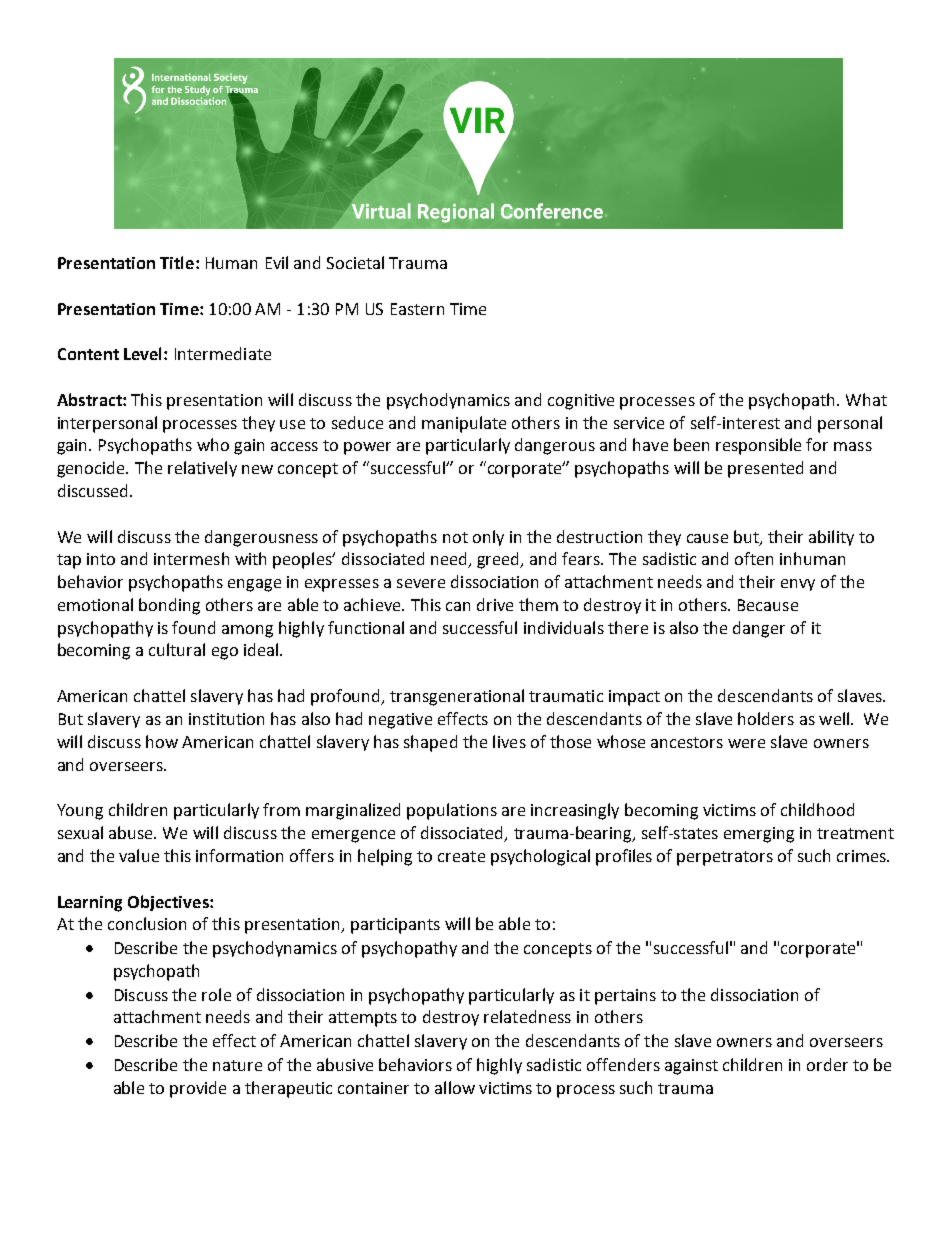 The height and width of the screenshot is (1233, 952). Describe the element at coordinates (866, 399) in the screenshot. I see `What` at that location.
